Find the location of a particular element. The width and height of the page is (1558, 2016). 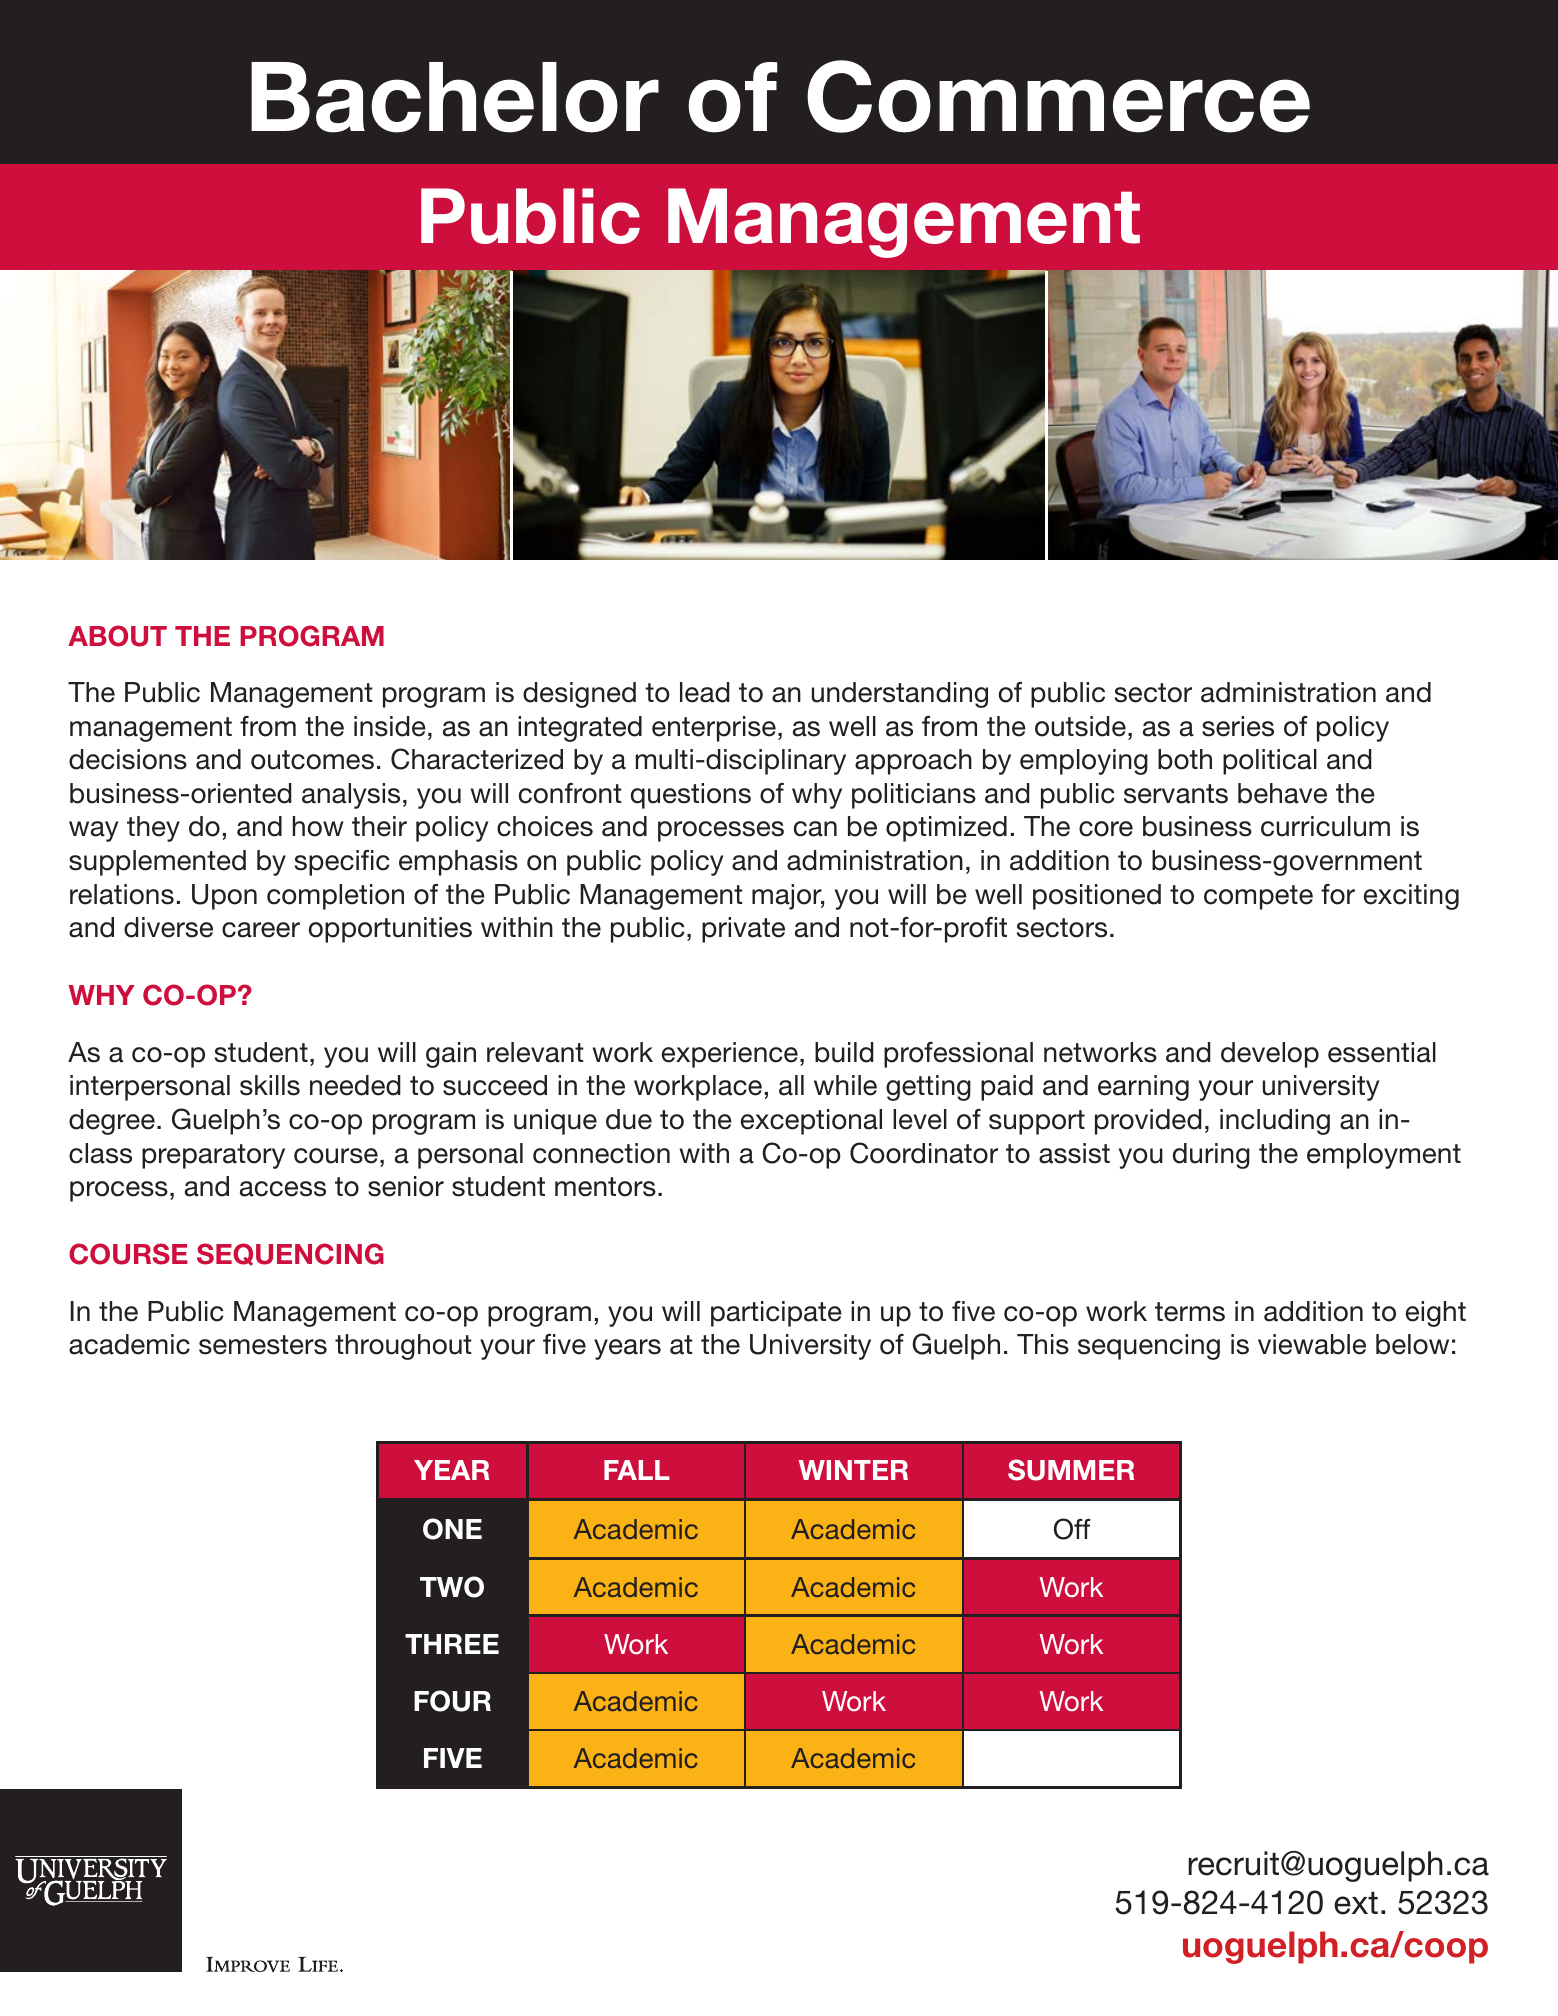

develop is located at coordinates (1270, 1055).
